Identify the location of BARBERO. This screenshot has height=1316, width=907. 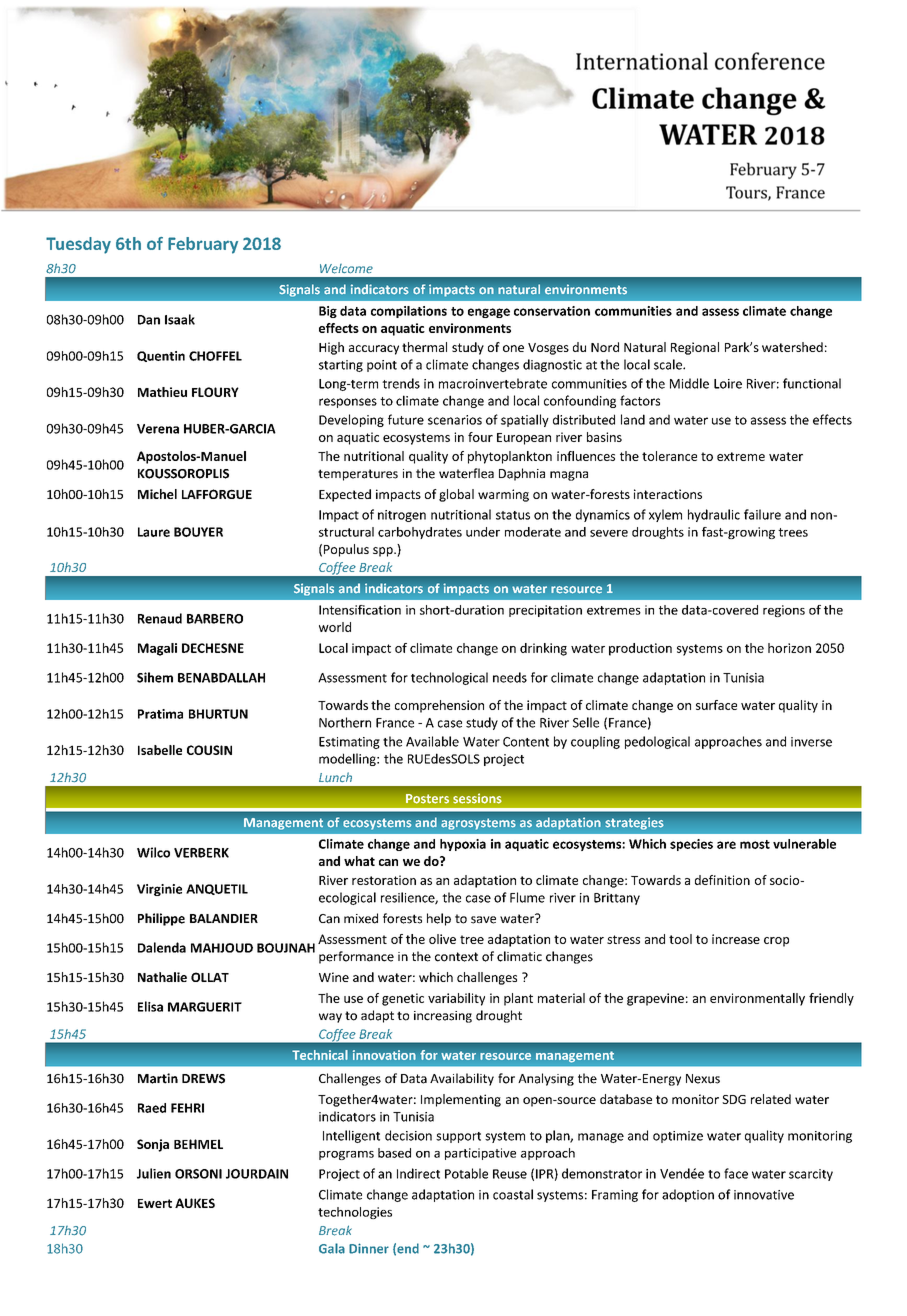
(215, 619).
